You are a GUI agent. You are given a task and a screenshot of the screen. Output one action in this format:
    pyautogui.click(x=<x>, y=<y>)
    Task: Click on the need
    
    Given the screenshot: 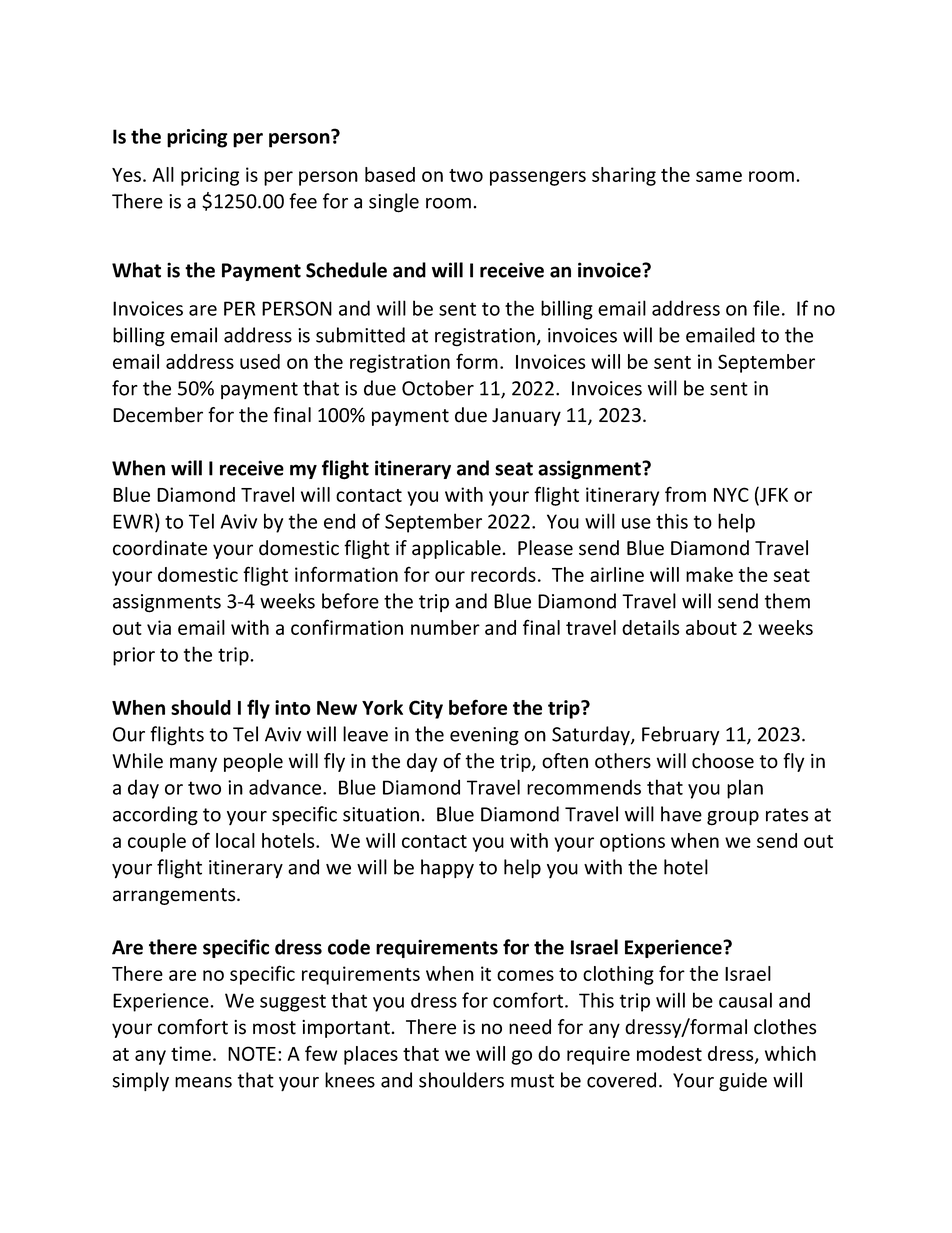 What is the action you would take?
    pyautogui.click(x=530, y=1027)
